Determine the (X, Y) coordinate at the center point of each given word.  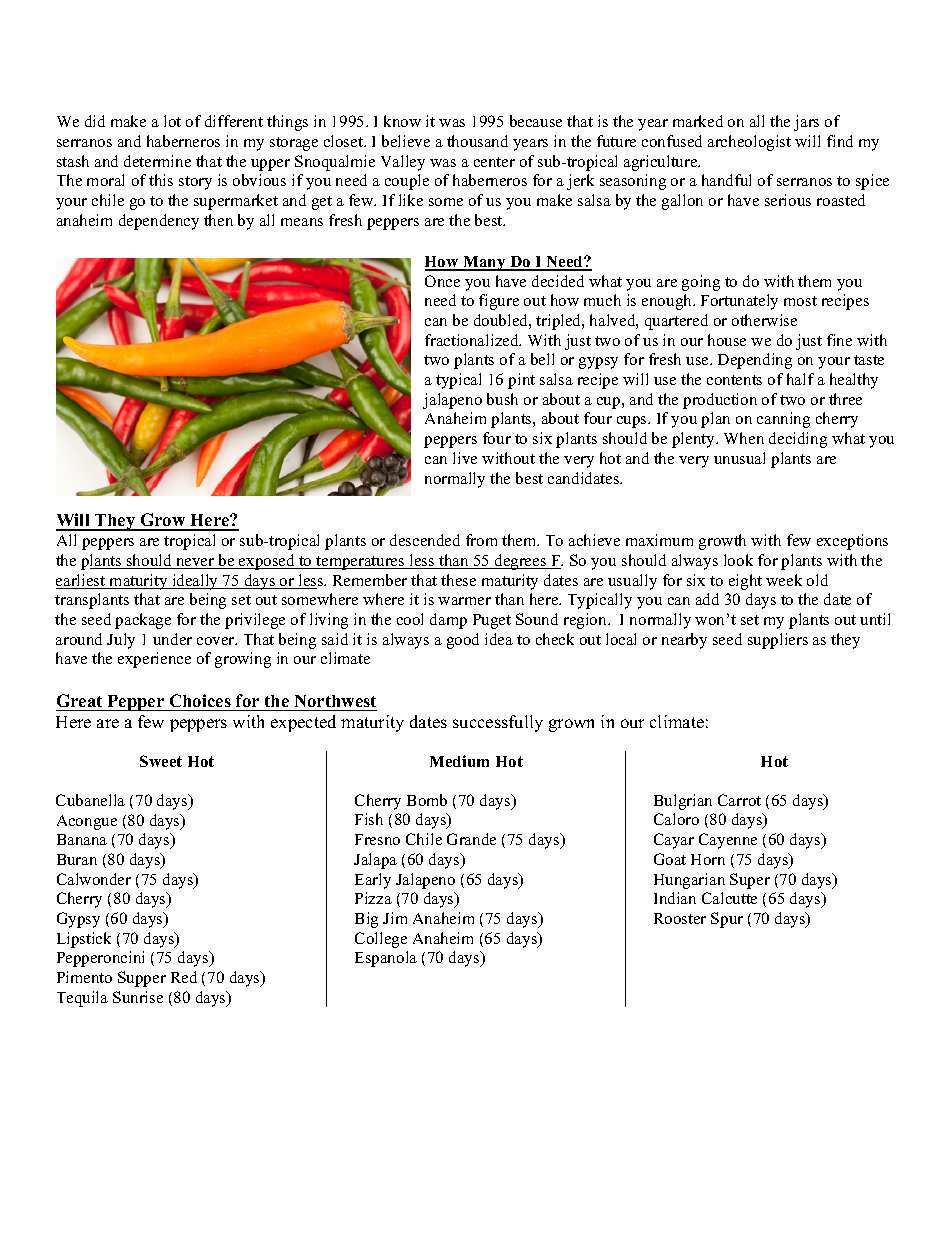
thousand (477, 141)
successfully (498, 723)
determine (157, 161)
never (195, 563)
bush (502, 399)
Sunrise (138, 997)
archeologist (749, 143)
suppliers (778, 641)
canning (783, 420)
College (381, 940)
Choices (200, 700)
